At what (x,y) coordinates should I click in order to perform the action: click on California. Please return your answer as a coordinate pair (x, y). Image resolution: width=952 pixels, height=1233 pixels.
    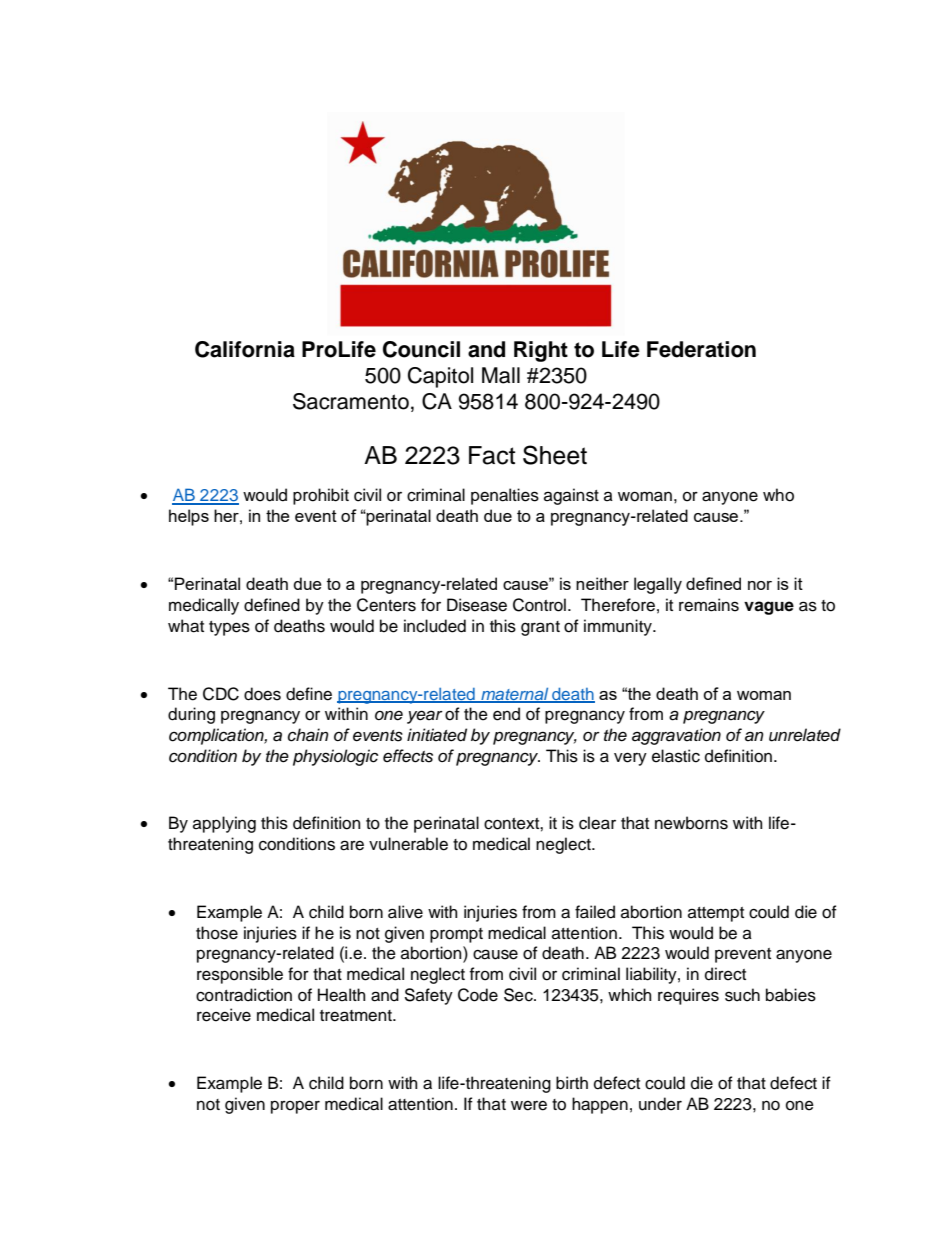
    Looking at the image, I should click on (245, 349).
